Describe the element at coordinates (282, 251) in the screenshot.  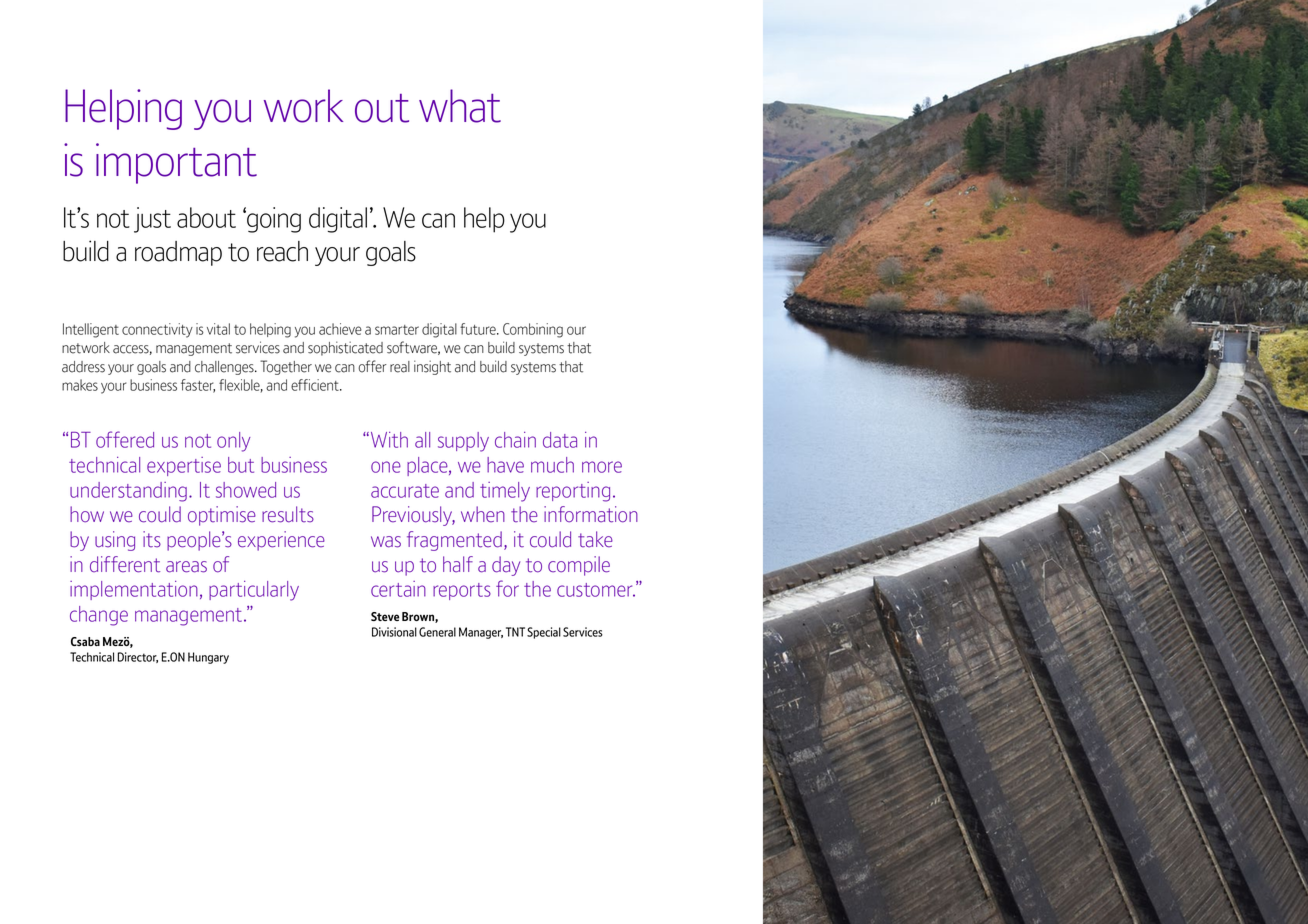
I see `reach` at that location.
